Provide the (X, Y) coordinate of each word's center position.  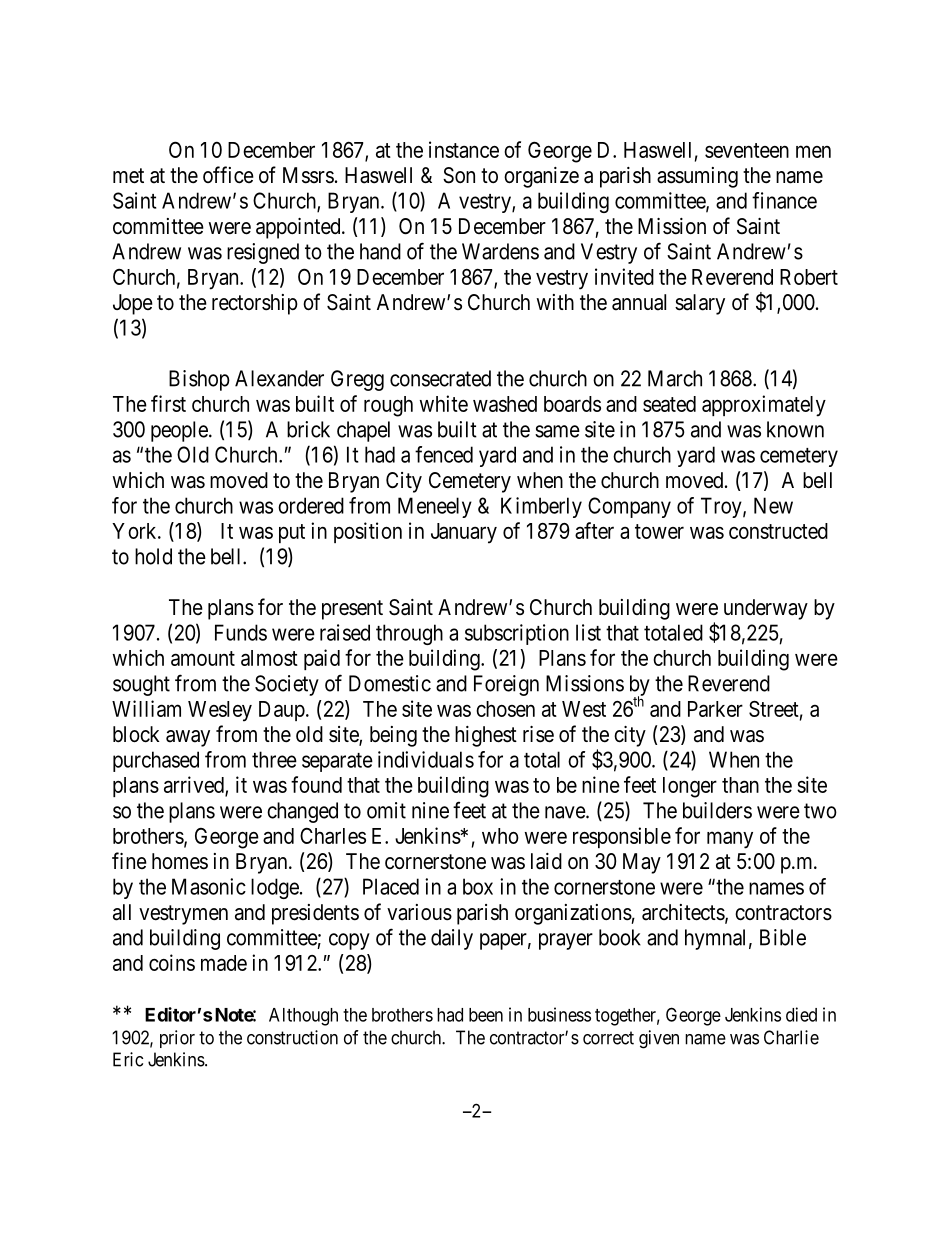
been (486, 1015)
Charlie (791, 1037)
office (228, 175)
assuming (697, 177)
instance (464, 149)
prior (177, 1039)
